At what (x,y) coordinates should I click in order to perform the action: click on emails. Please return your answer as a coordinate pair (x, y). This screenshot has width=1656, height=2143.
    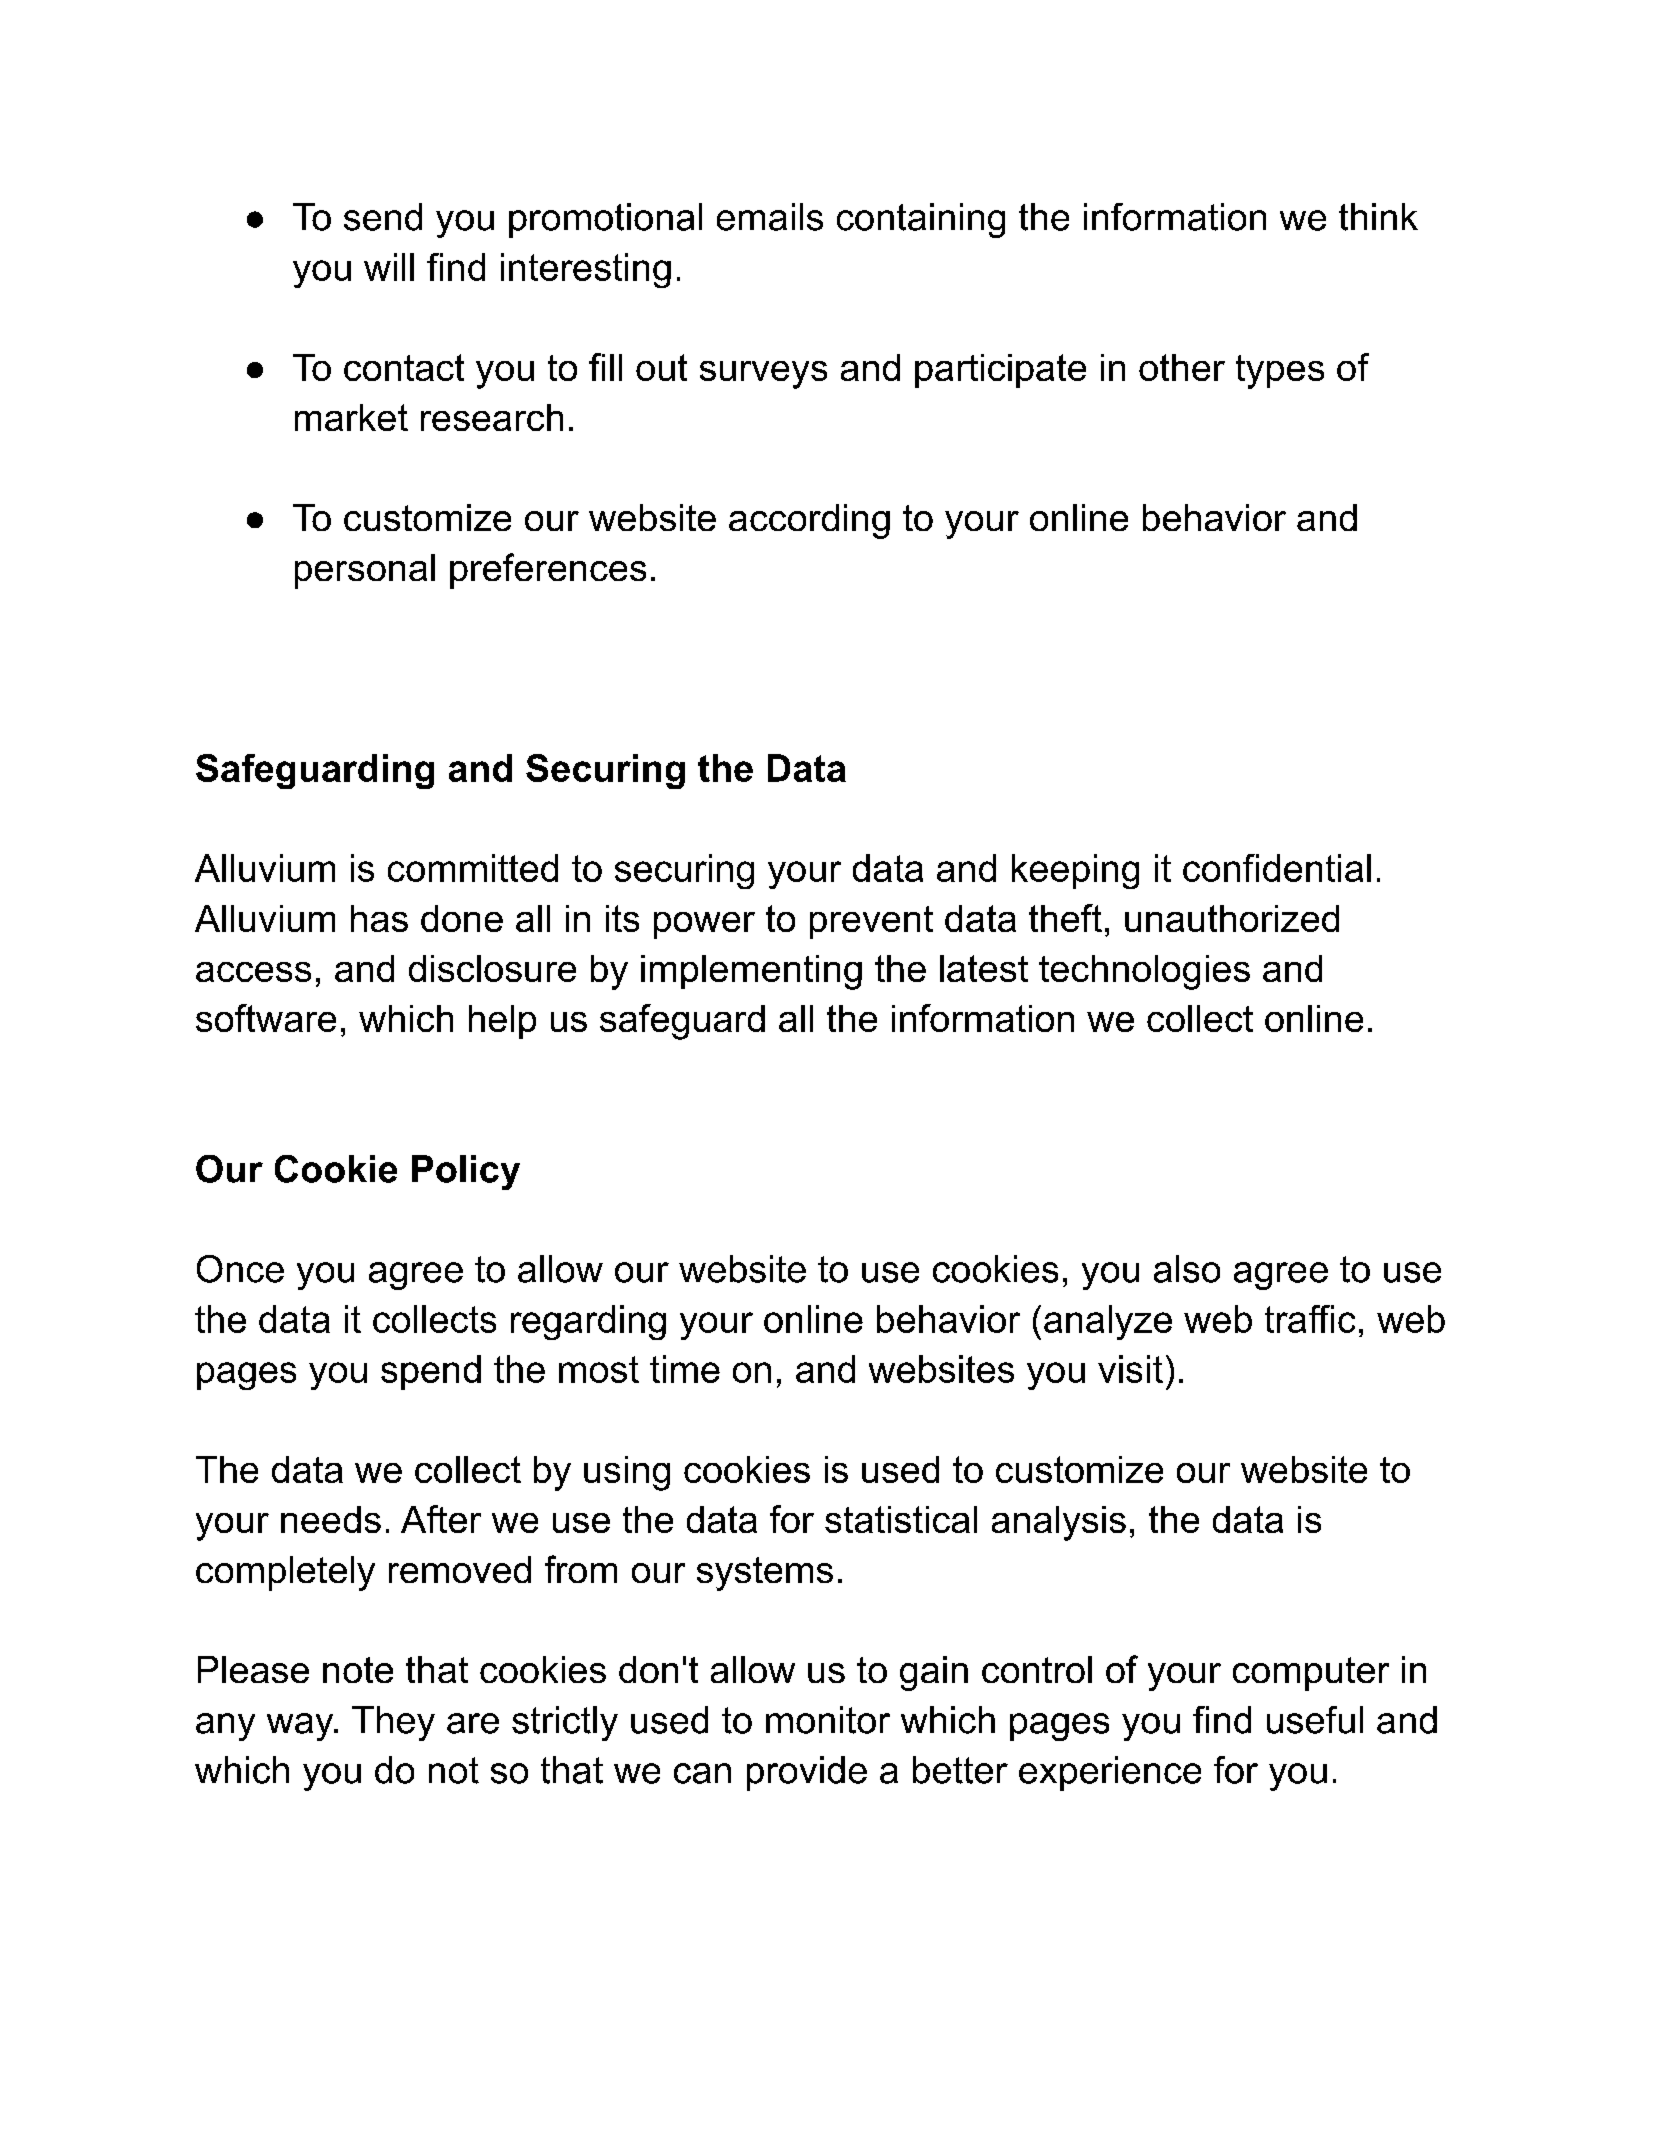
    Looking at the image, I should click on (770, 217).
